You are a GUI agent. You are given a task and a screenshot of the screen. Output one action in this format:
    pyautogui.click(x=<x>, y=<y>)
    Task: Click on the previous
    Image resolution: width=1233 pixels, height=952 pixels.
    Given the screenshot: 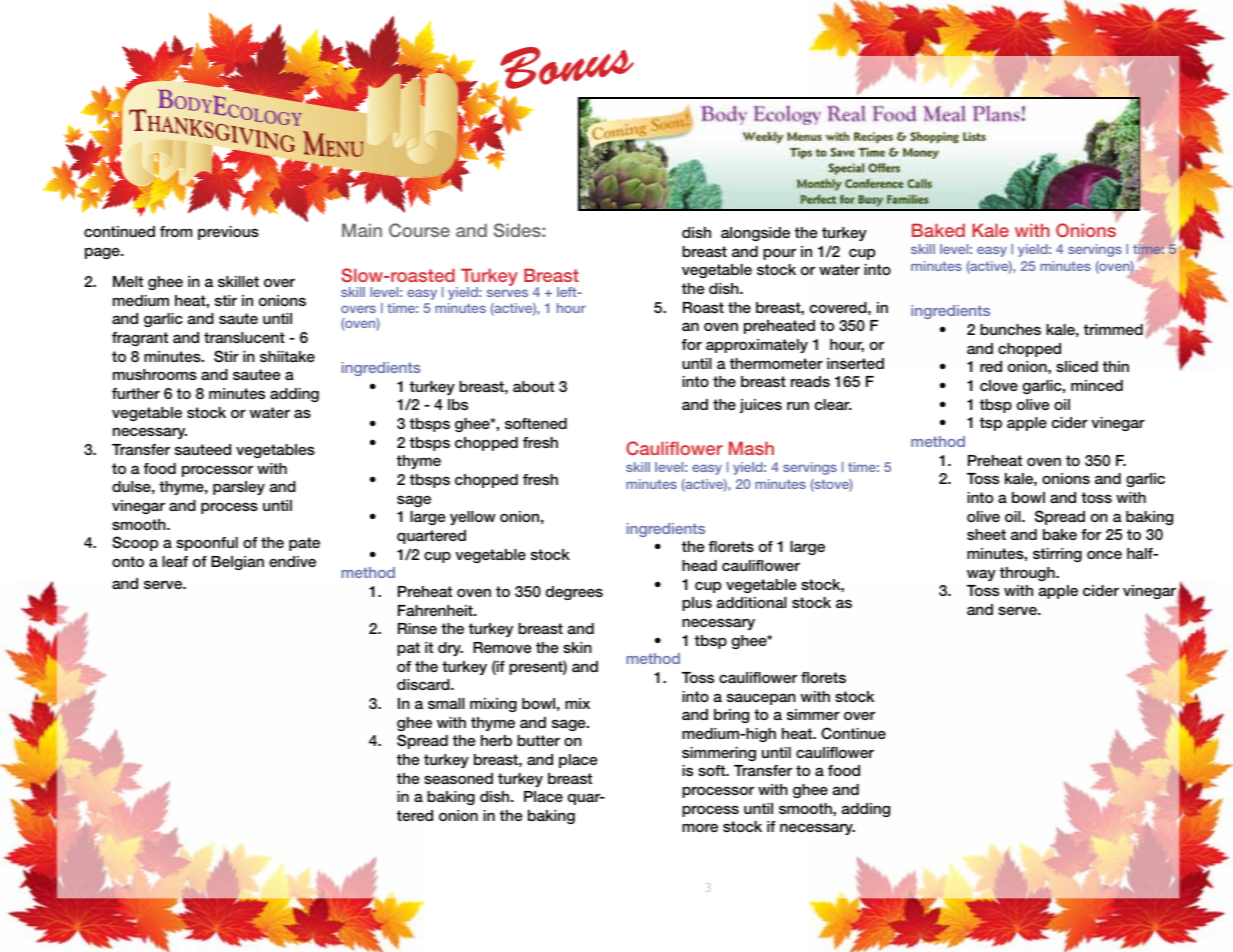 What is the action you would take?
    pyautogui.click(x=228, y=233)
